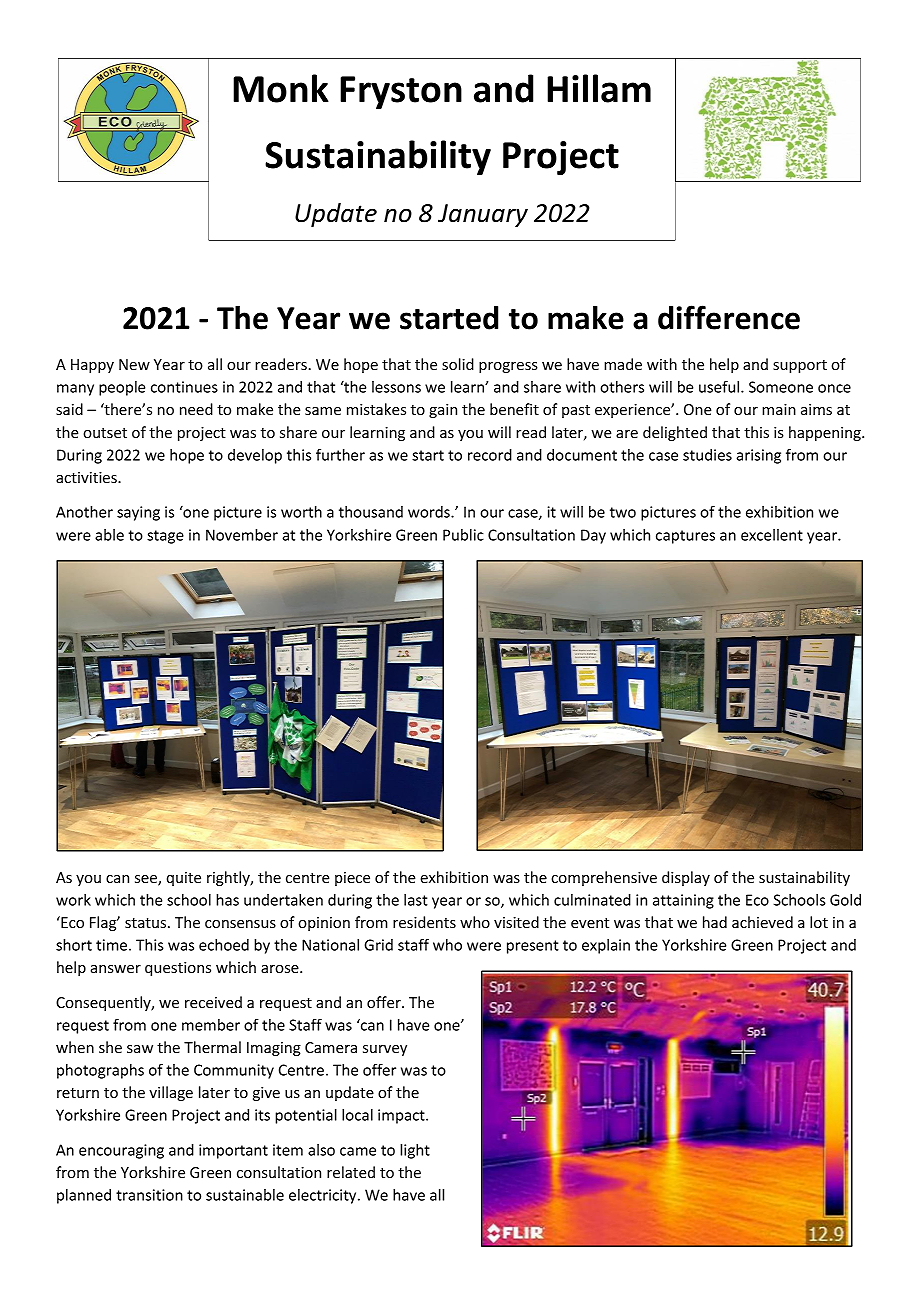 The height and width of the screenshot is (1308, 924). What do you see at coordinates (281, 88) in the screenshot?
I see `Monk` at bounding box center [281, 88].
